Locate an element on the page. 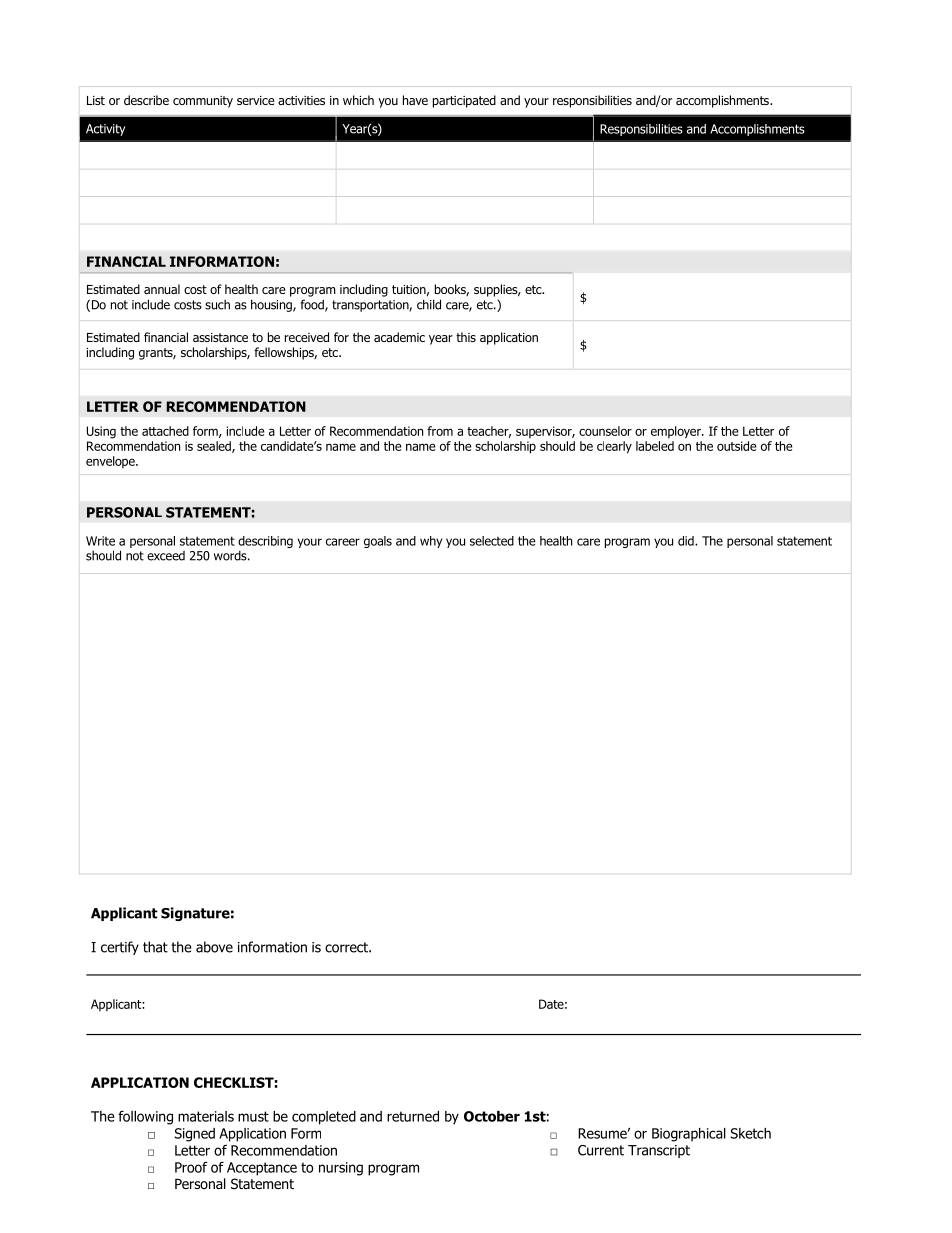 This document has height=1233, width=952. participated is located at coordinates (464, 101).
